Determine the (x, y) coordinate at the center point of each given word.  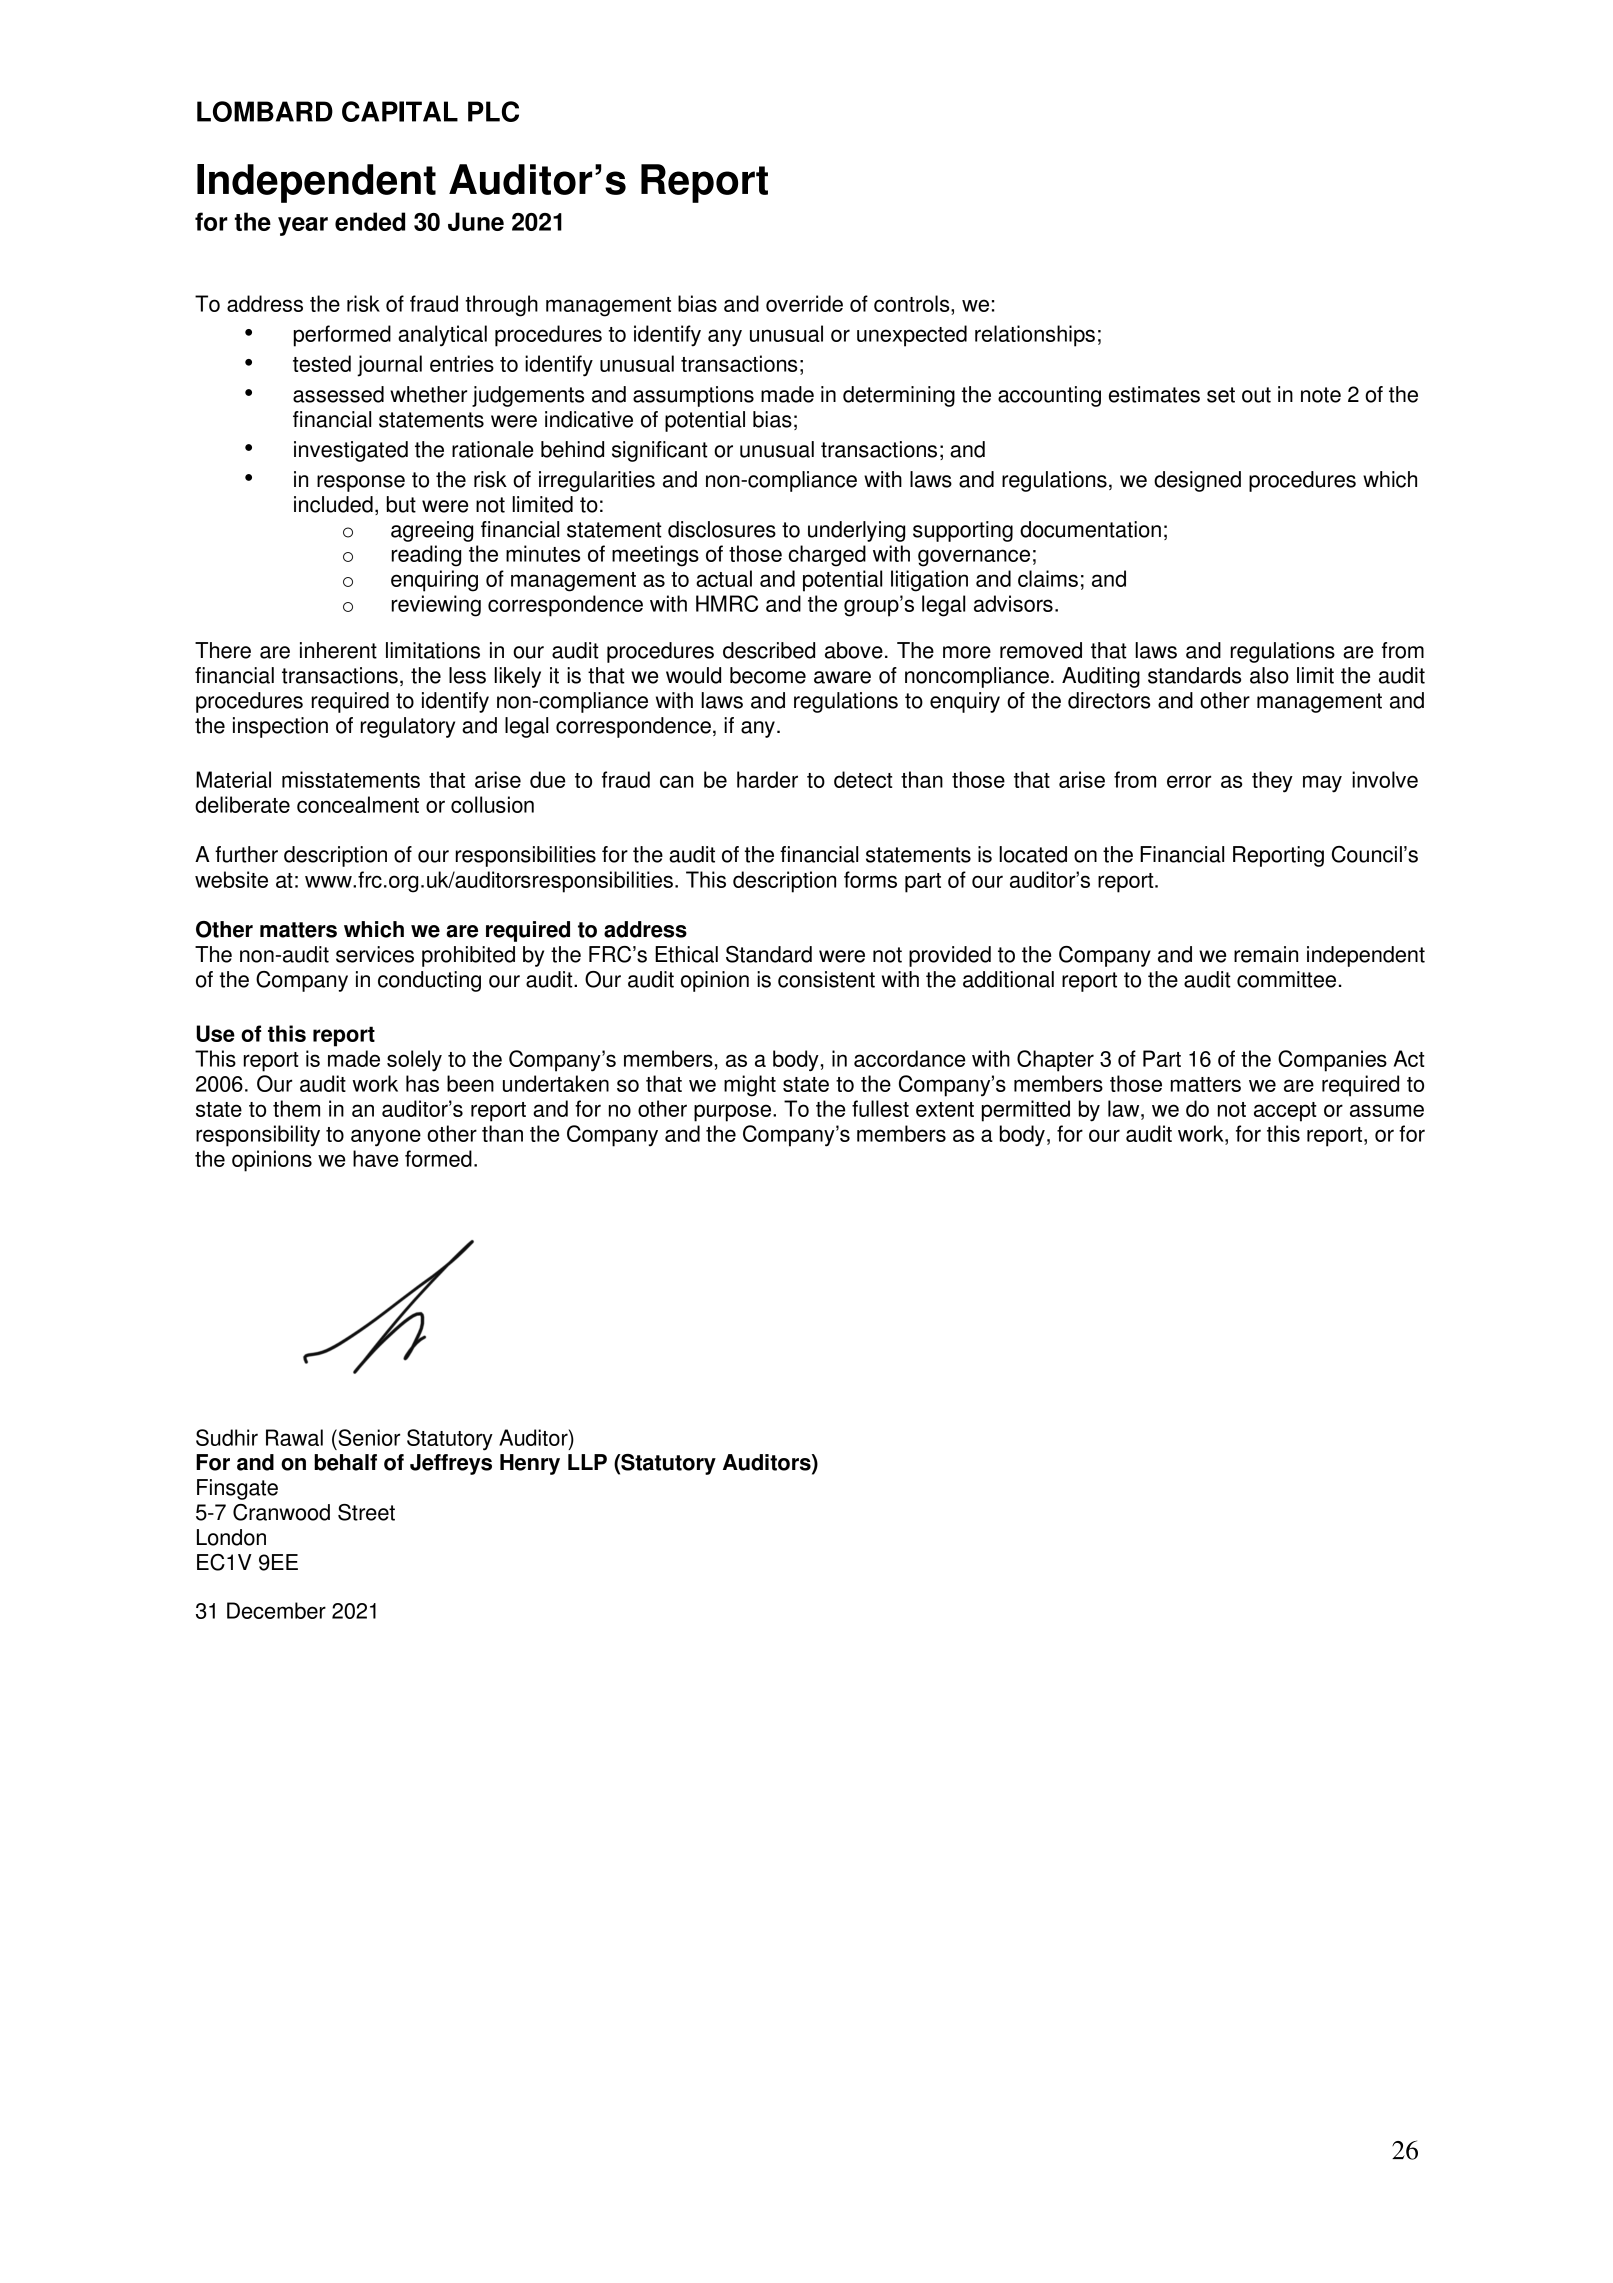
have (375, 1158)
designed (1197, 481)
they (1272, 782)
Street (366, 1512)
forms (870, 879)
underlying (856, 531)
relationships (1035, 336)
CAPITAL (400, 111)
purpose (734, 1113)
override (804, 303)
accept (1285, 1112)
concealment (358, 804)
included (333, 504)
